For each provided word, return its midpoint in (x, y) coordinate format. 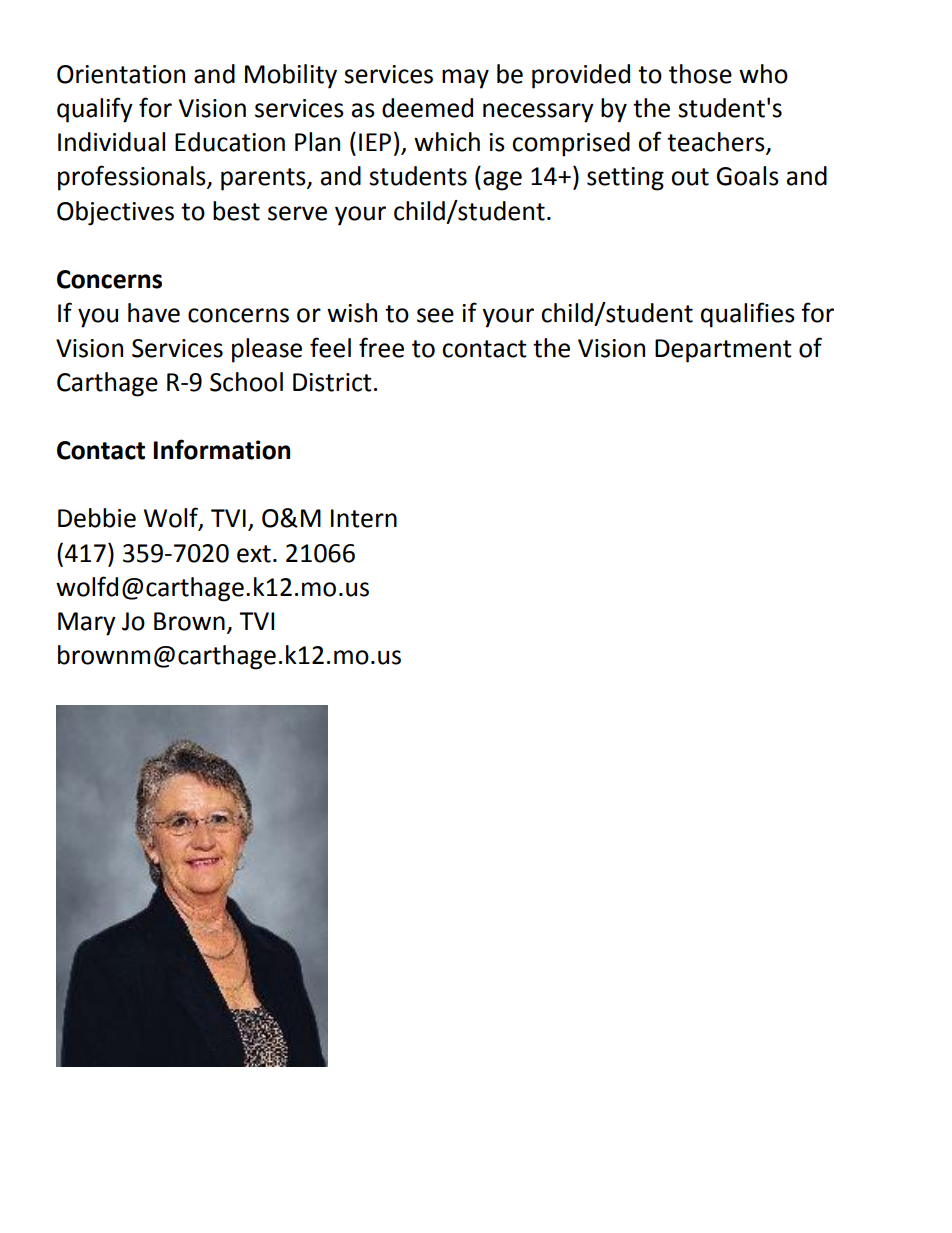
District (332, 382)
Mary (87, 624)
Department (723, 351)
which (447, 142)
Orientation (121, 74)
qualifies (748, 315)
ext (254, 554)
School (246, 382)
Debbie (97, 518)
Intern (364, 518)
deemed (427, 108)
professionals (133, 178)
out (690, 177)
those (700, 74)
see (435, 315)
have (154, 313)
